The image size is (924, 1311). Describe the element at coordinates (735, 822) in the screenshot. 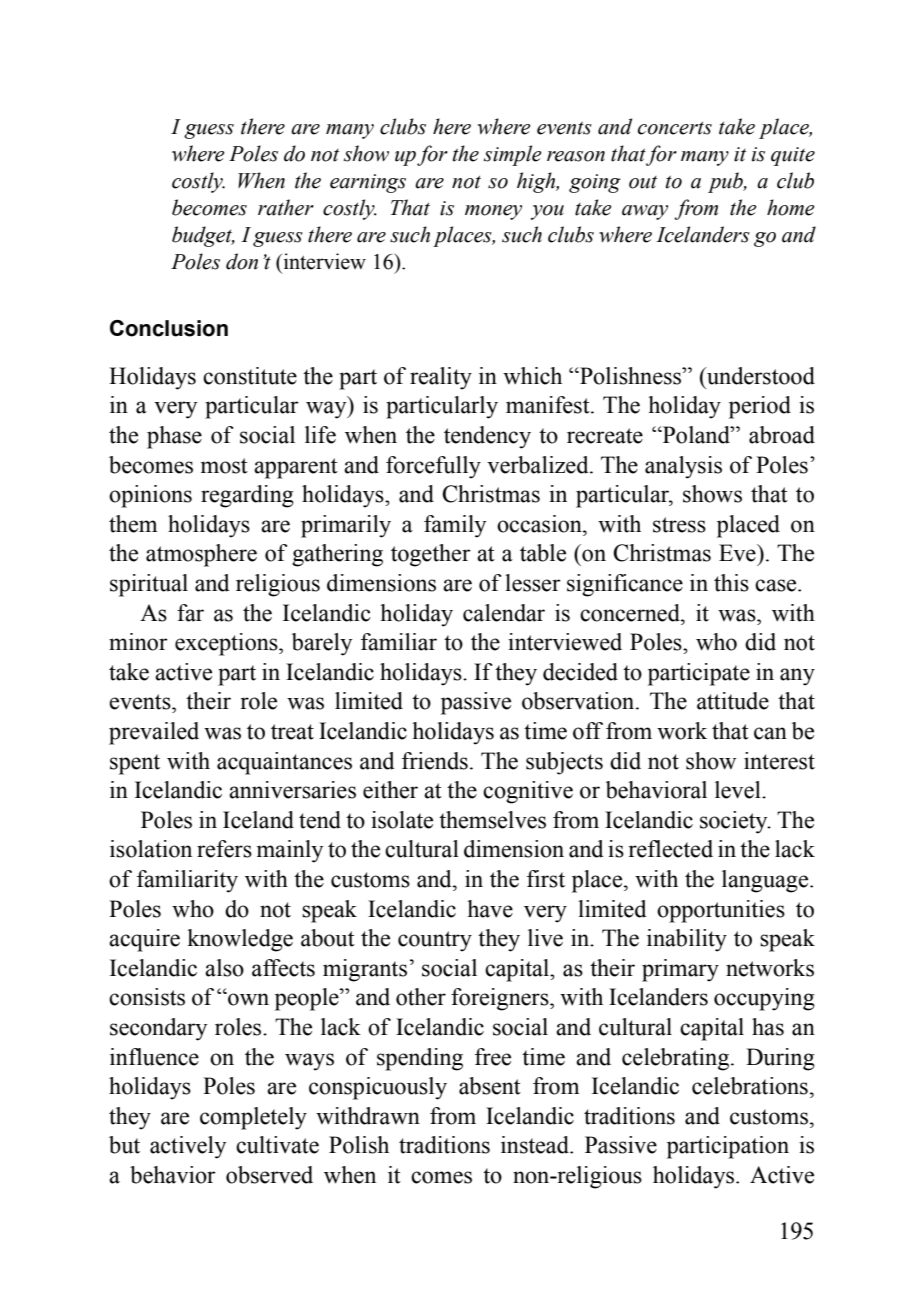

I see `society` at that location.
